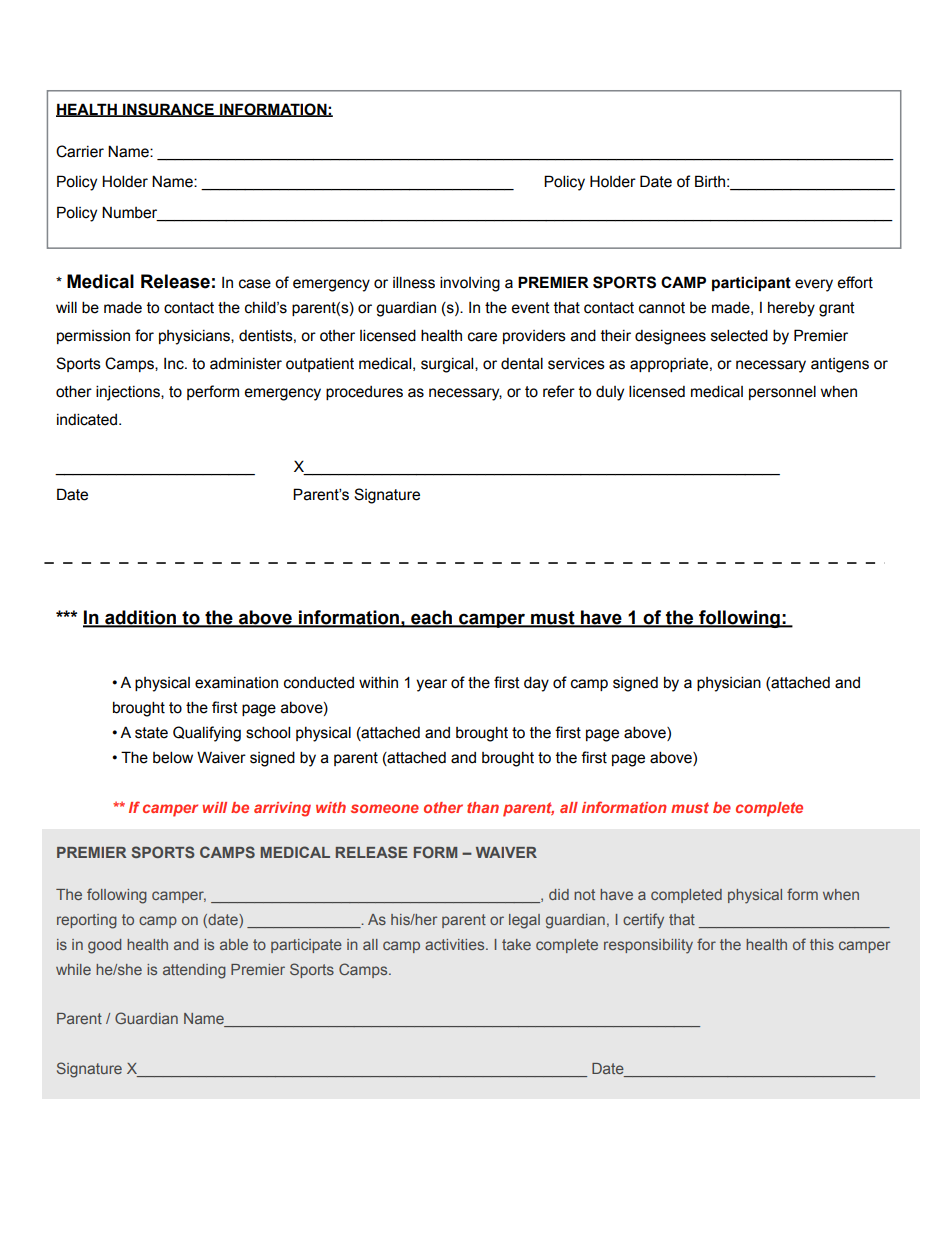  What do you see at coordinates (751, 283) in the image?
I see `participant` at bounding box center [751, 283].
